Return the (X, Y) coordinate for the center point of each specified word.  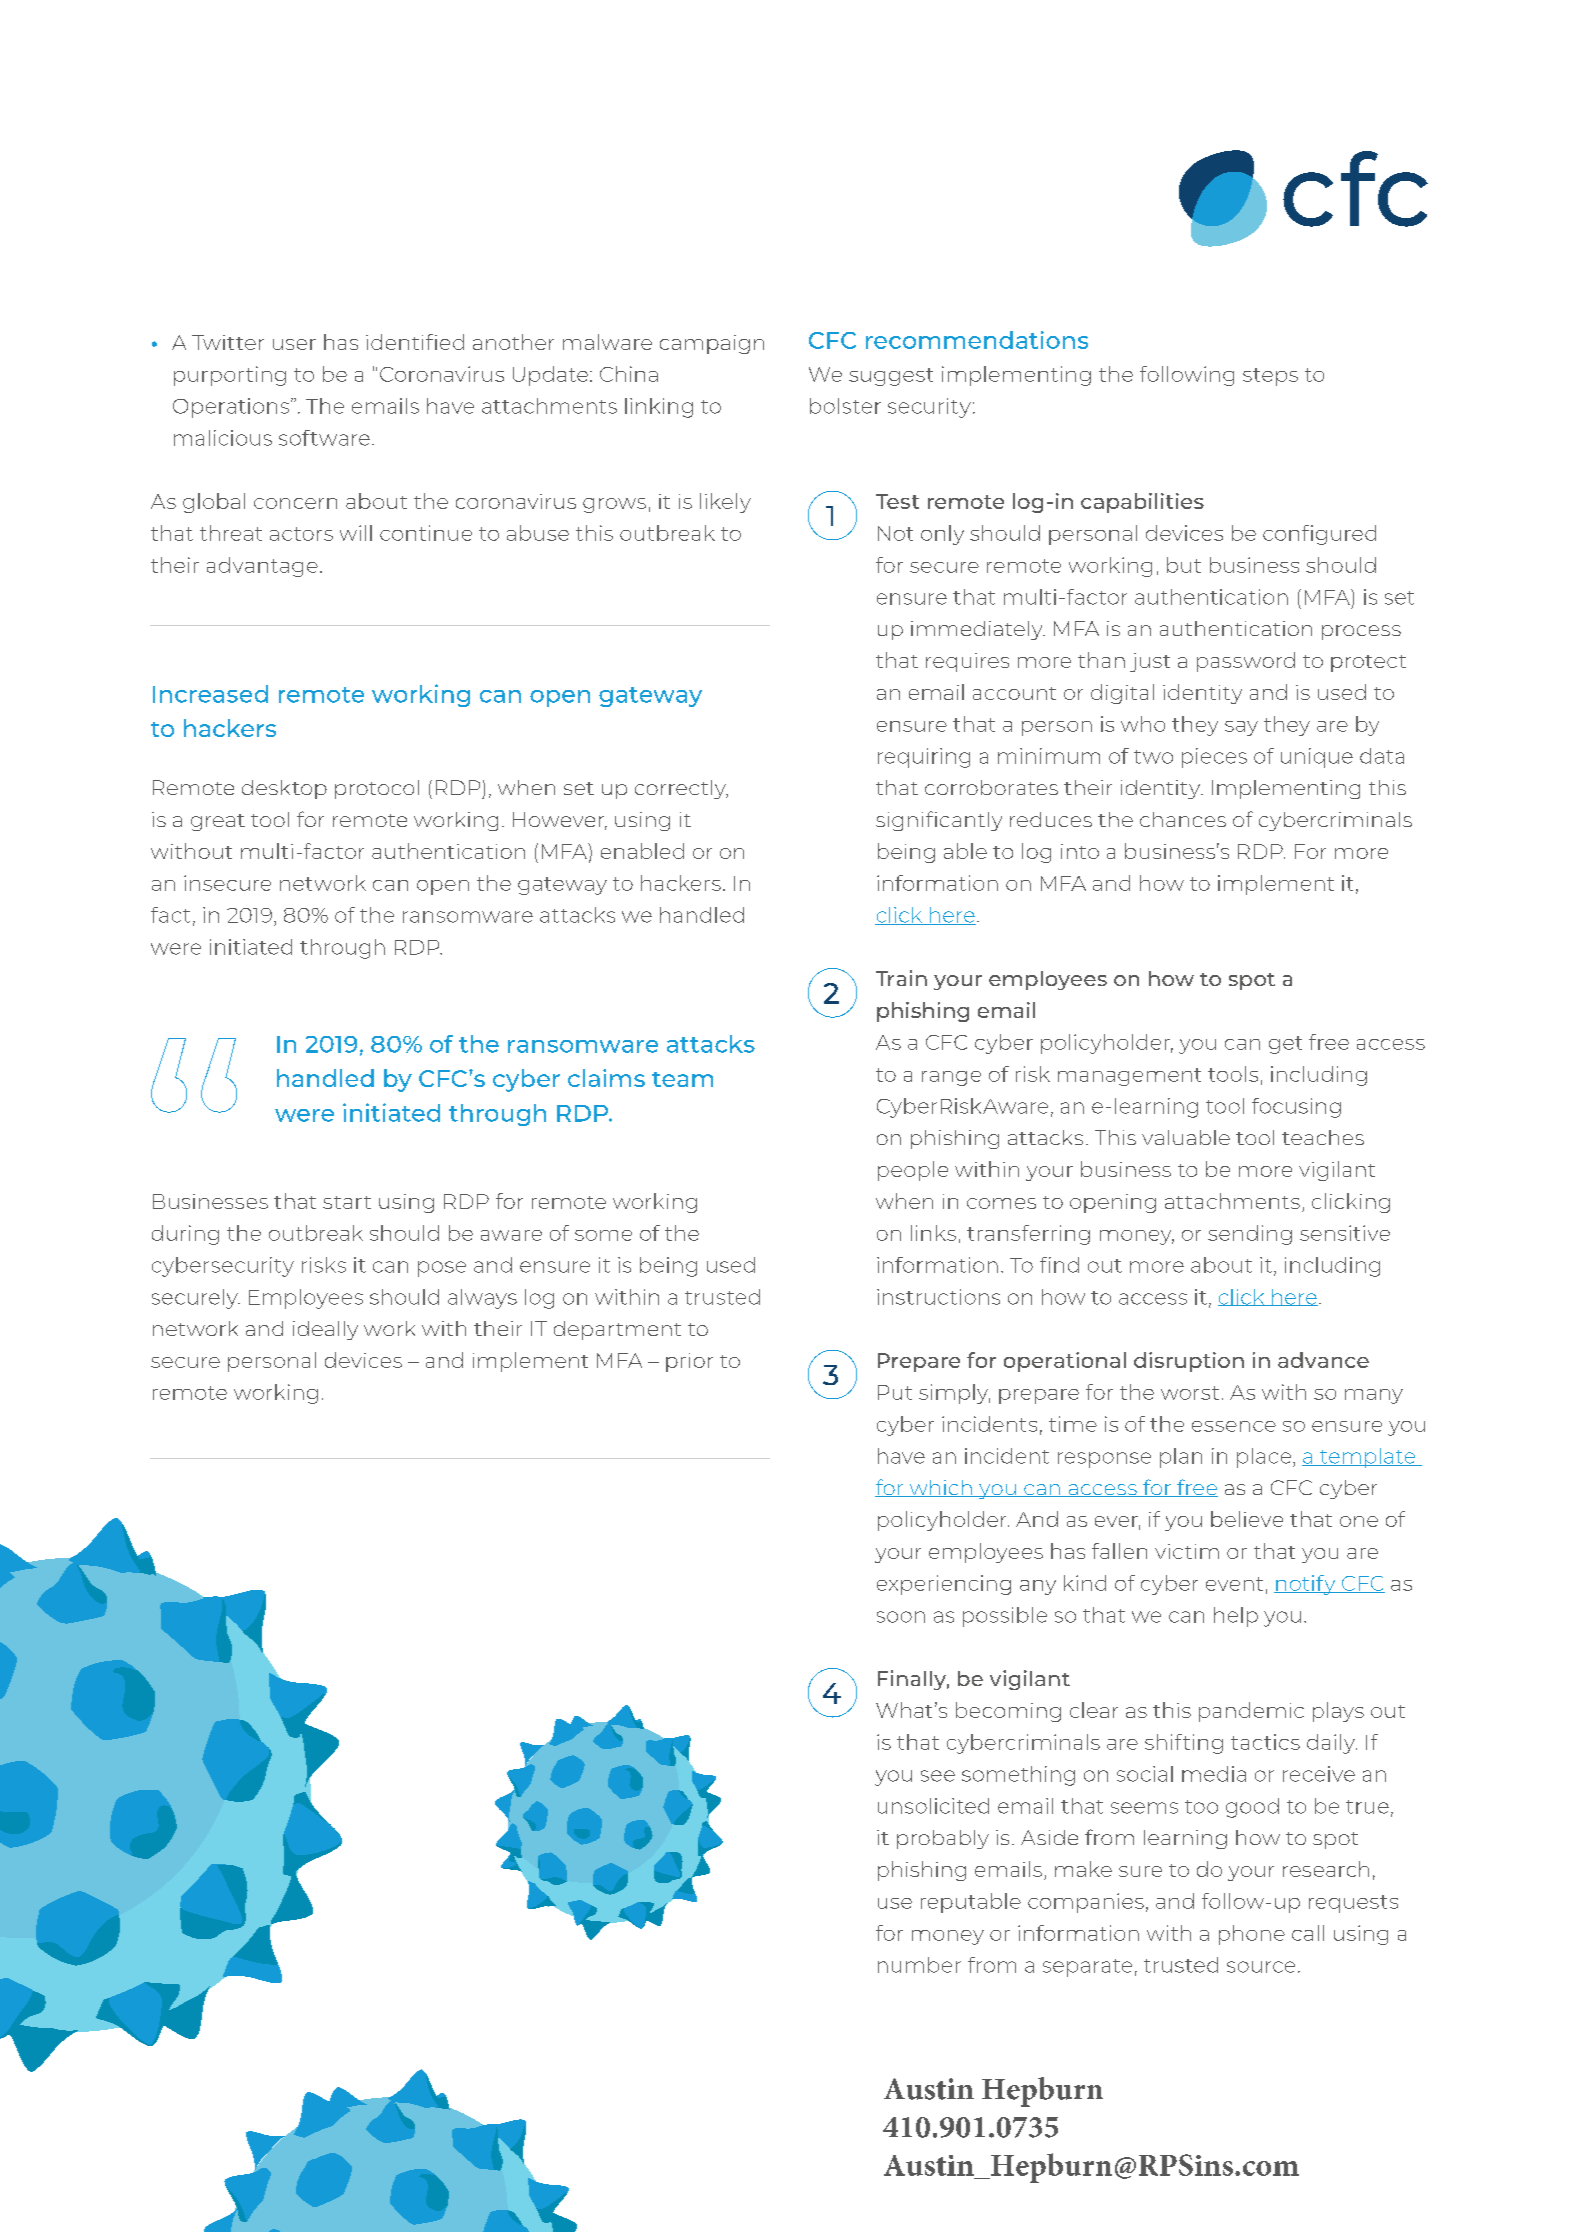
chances (1183, 819)
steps (1270, 377)
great (218, 822)
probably (943, 1839)
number (919, 1965)
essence (1234, 1426)
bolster (845, 406)
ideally (325, 1330)
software (324, 438)
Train (901, 978)
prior (689, 1362)
